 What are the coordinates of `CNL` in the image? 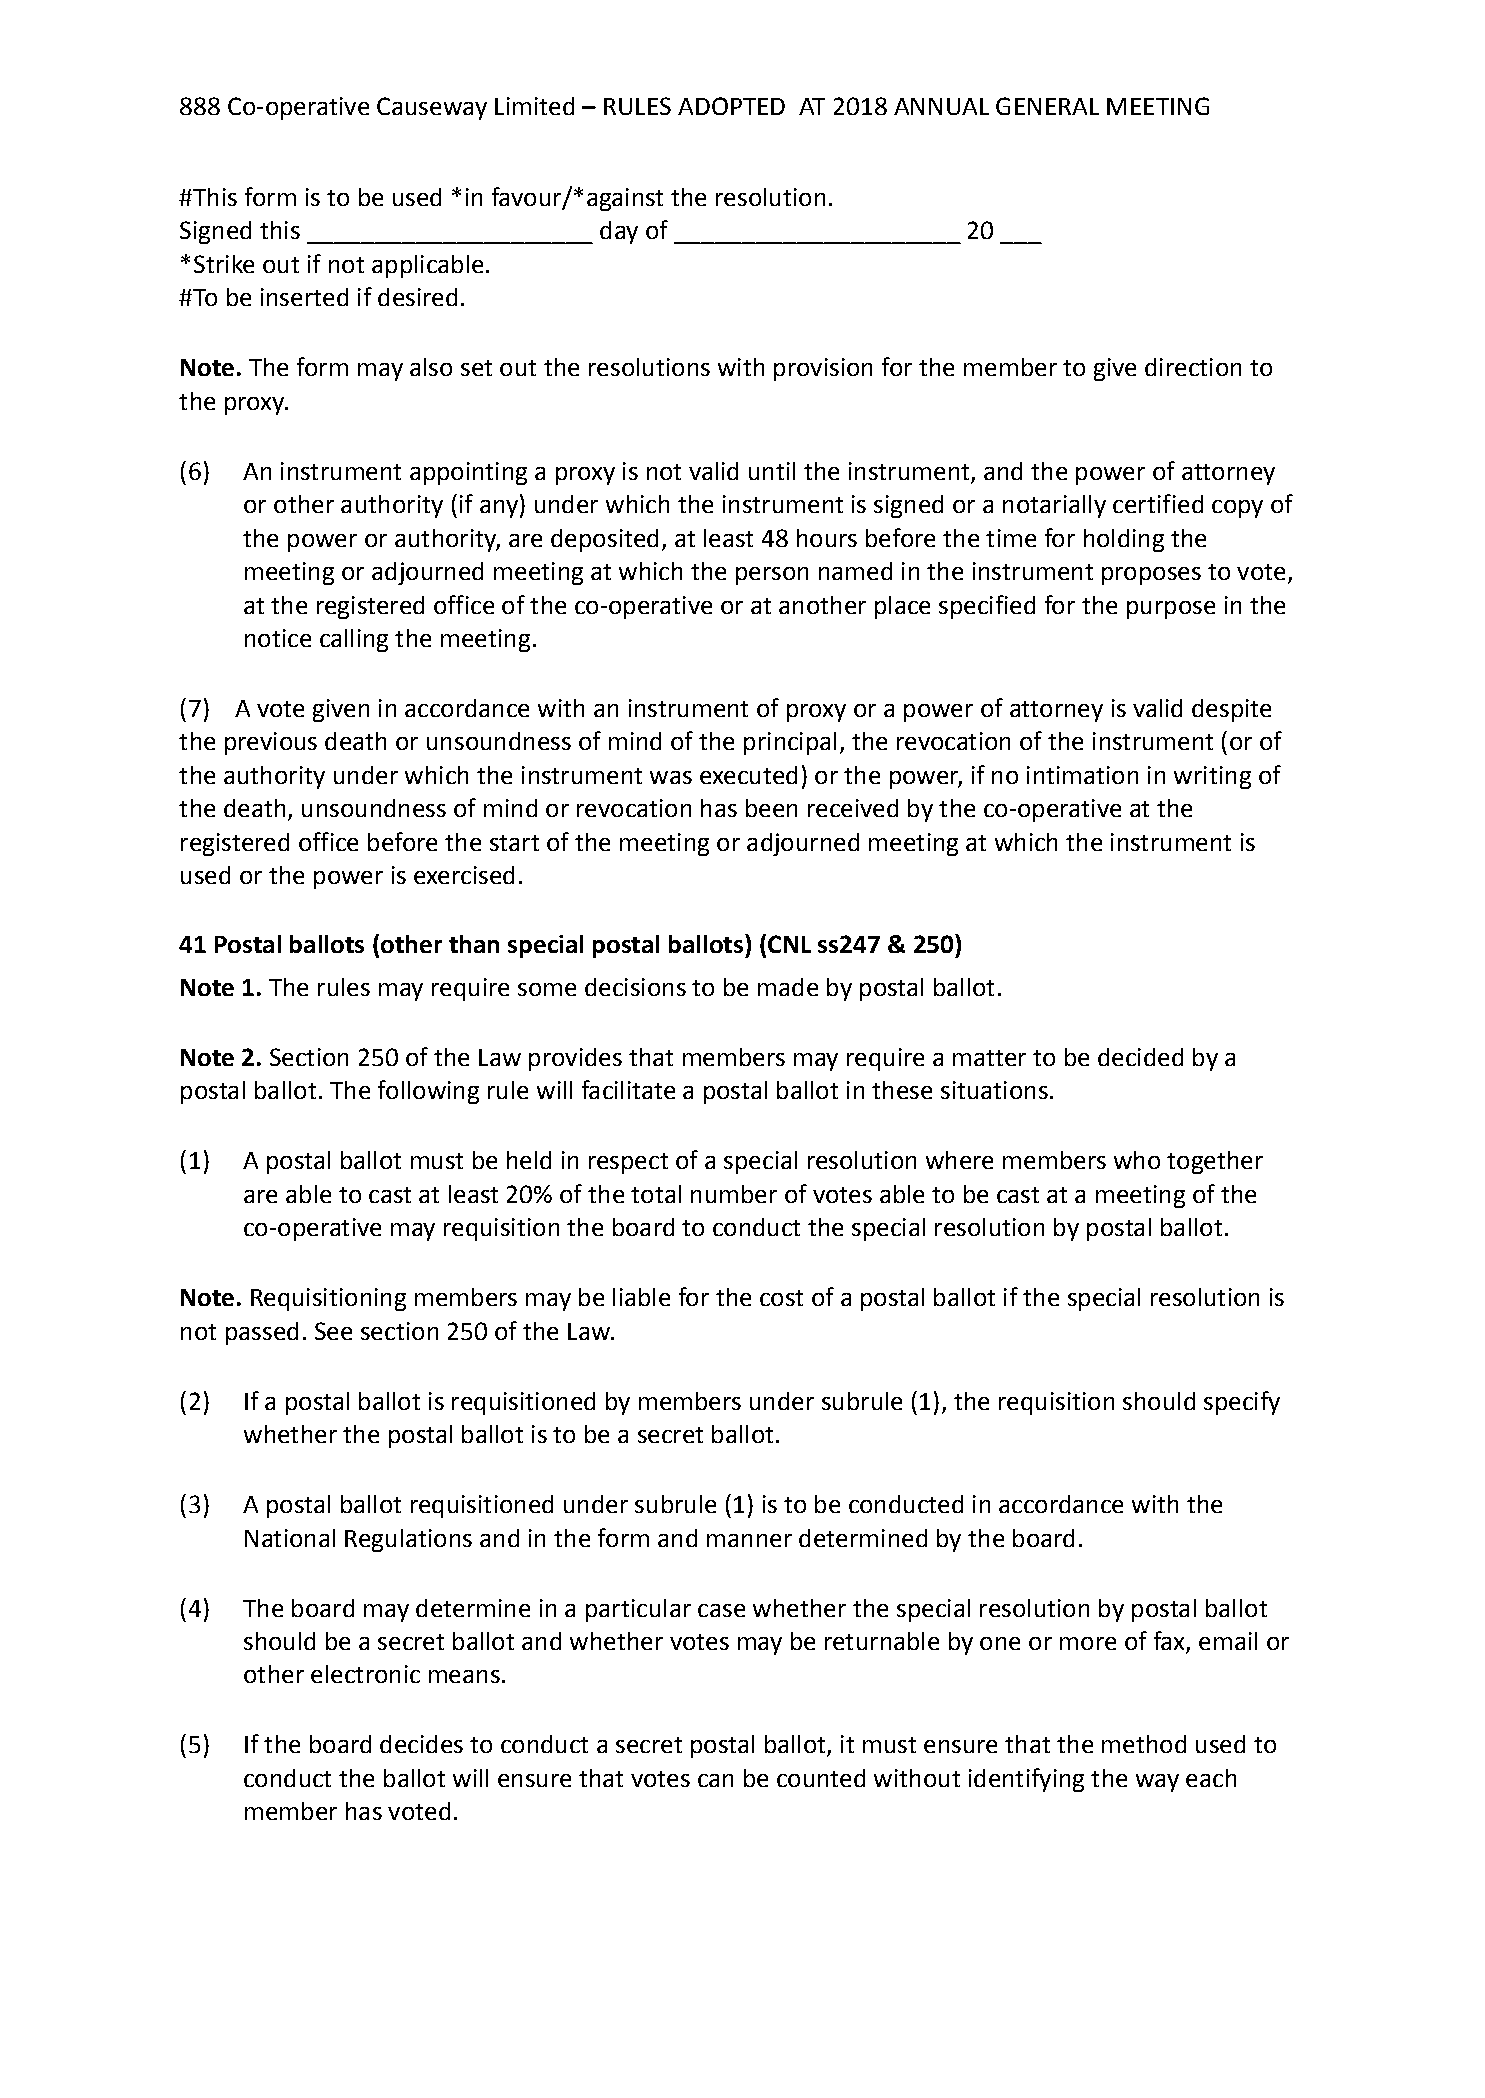 It's located at (789, 944).
